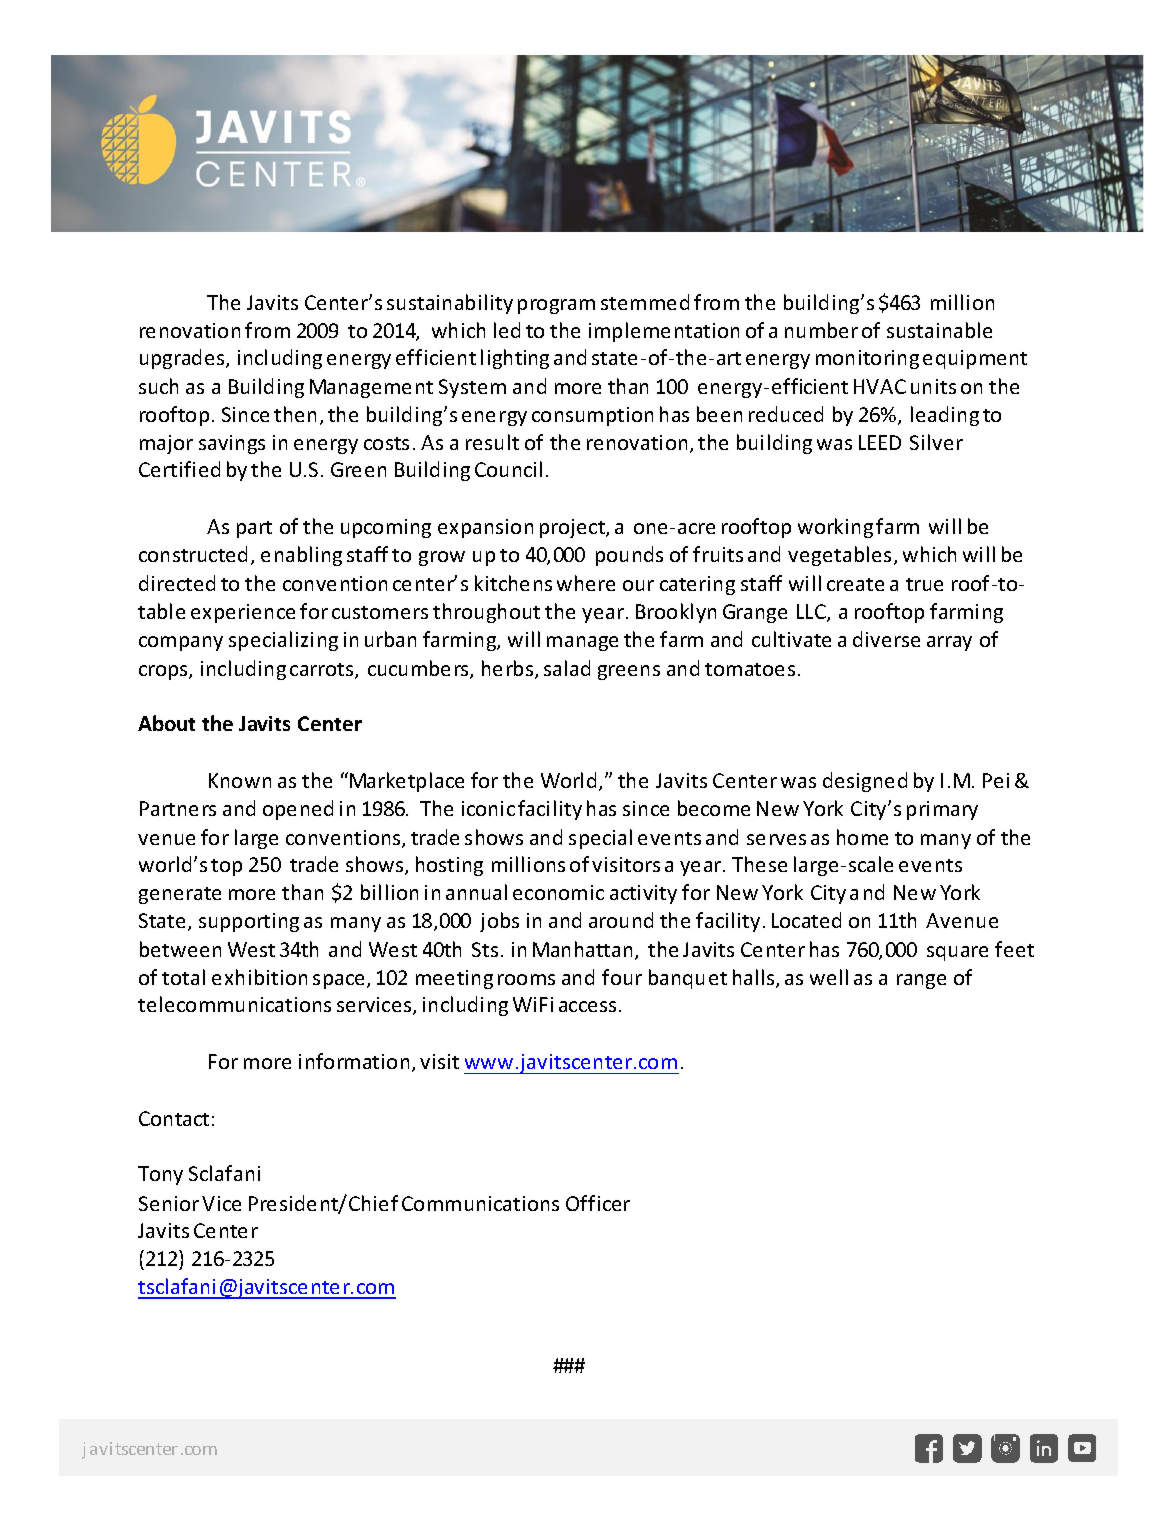  I want to click on Known, so click(240, 780).
